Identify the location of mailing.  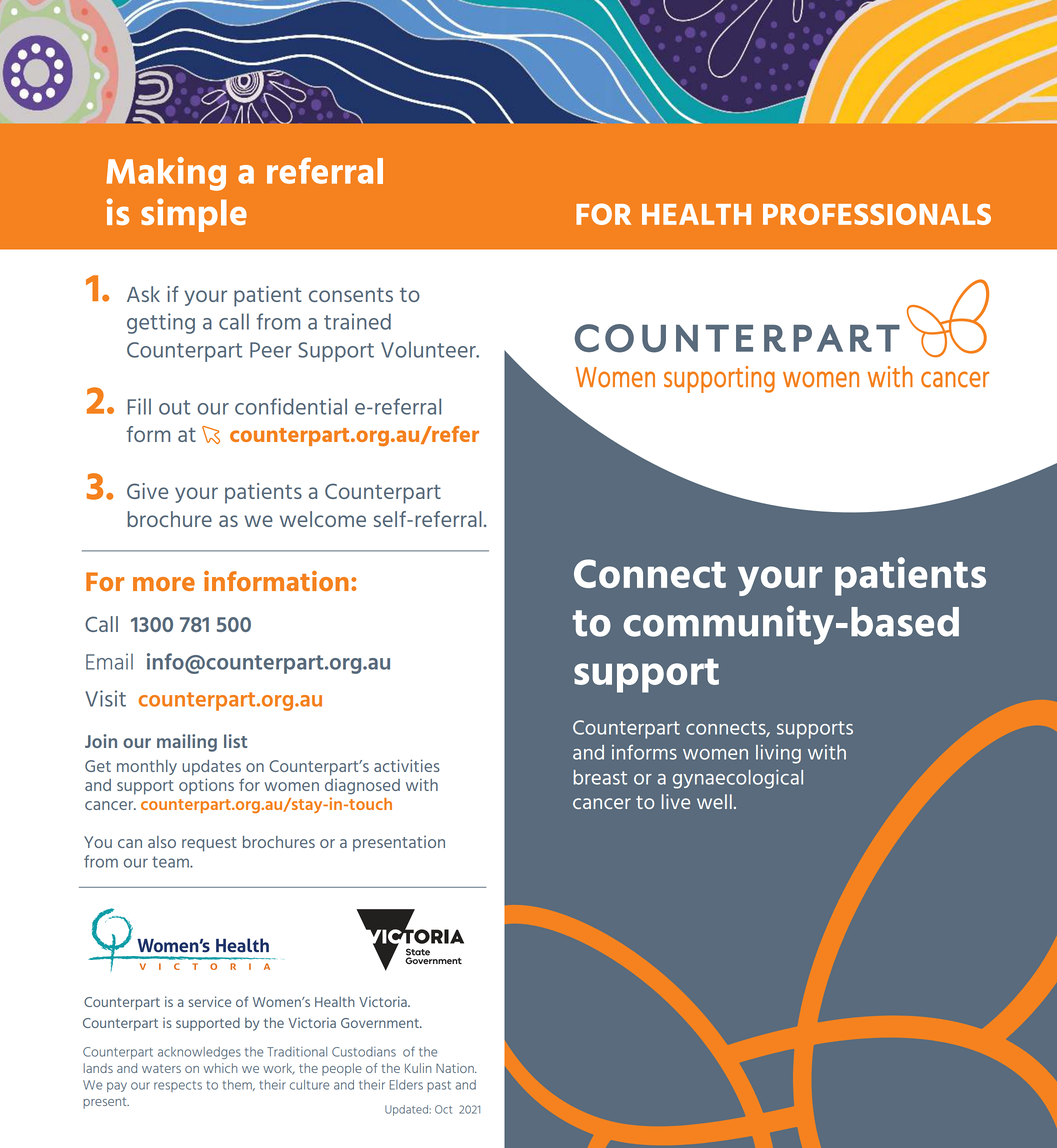
(187, 743).
